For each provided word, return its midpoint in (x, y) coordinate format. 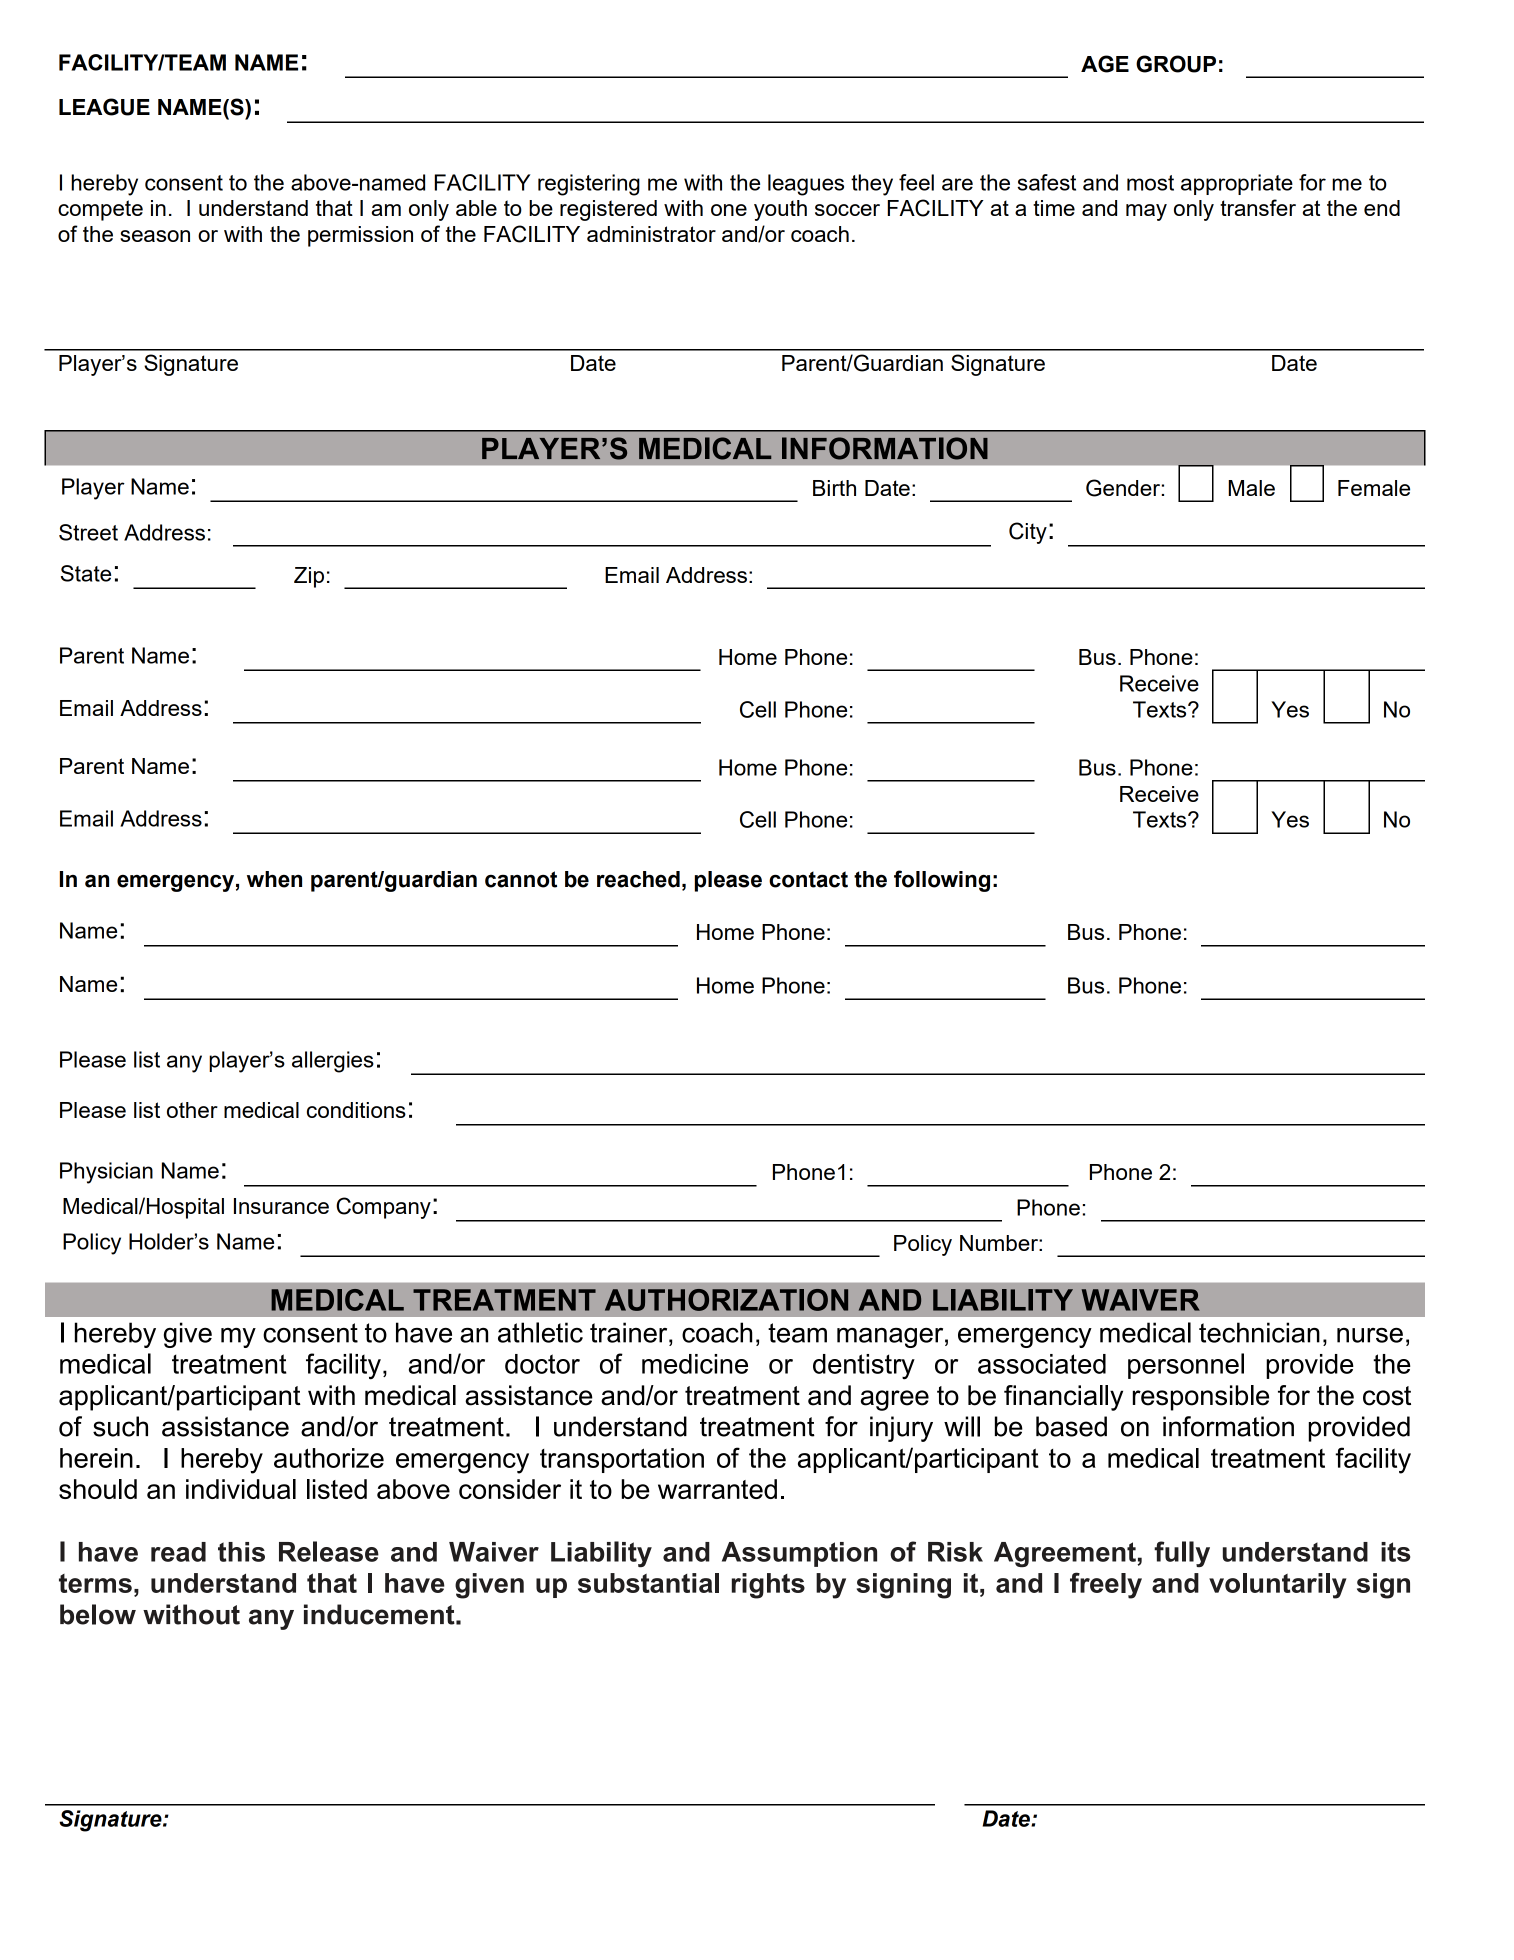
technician (1259, 1332)
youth (780, 210)
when (274, 879)
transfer (1258, 207)
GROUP (1176, 64)
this (241, 1552)
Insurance (281, 1206)
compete (100, 210)
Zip (309, 577)
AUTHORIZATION (726, 1300)
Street (88, 532)
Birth (834, 488)
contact (808, 879)
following (942, 881)
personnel (1186, 1366)
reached (638, 879)
